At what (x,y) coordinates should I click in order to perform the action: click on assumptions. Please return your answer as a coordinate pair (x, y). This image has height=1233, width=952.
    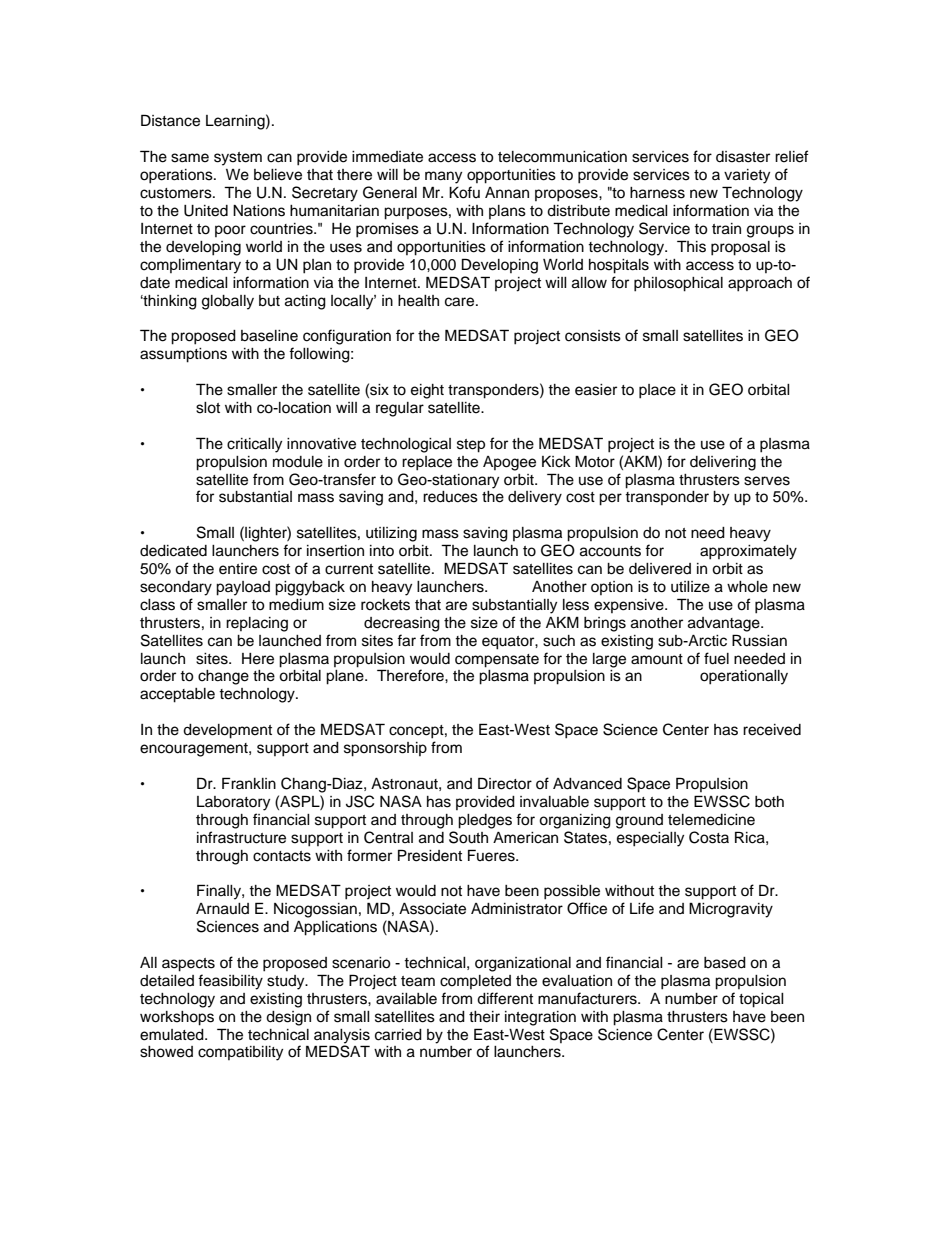
    Looking at the image, I should click on (183, 355).
